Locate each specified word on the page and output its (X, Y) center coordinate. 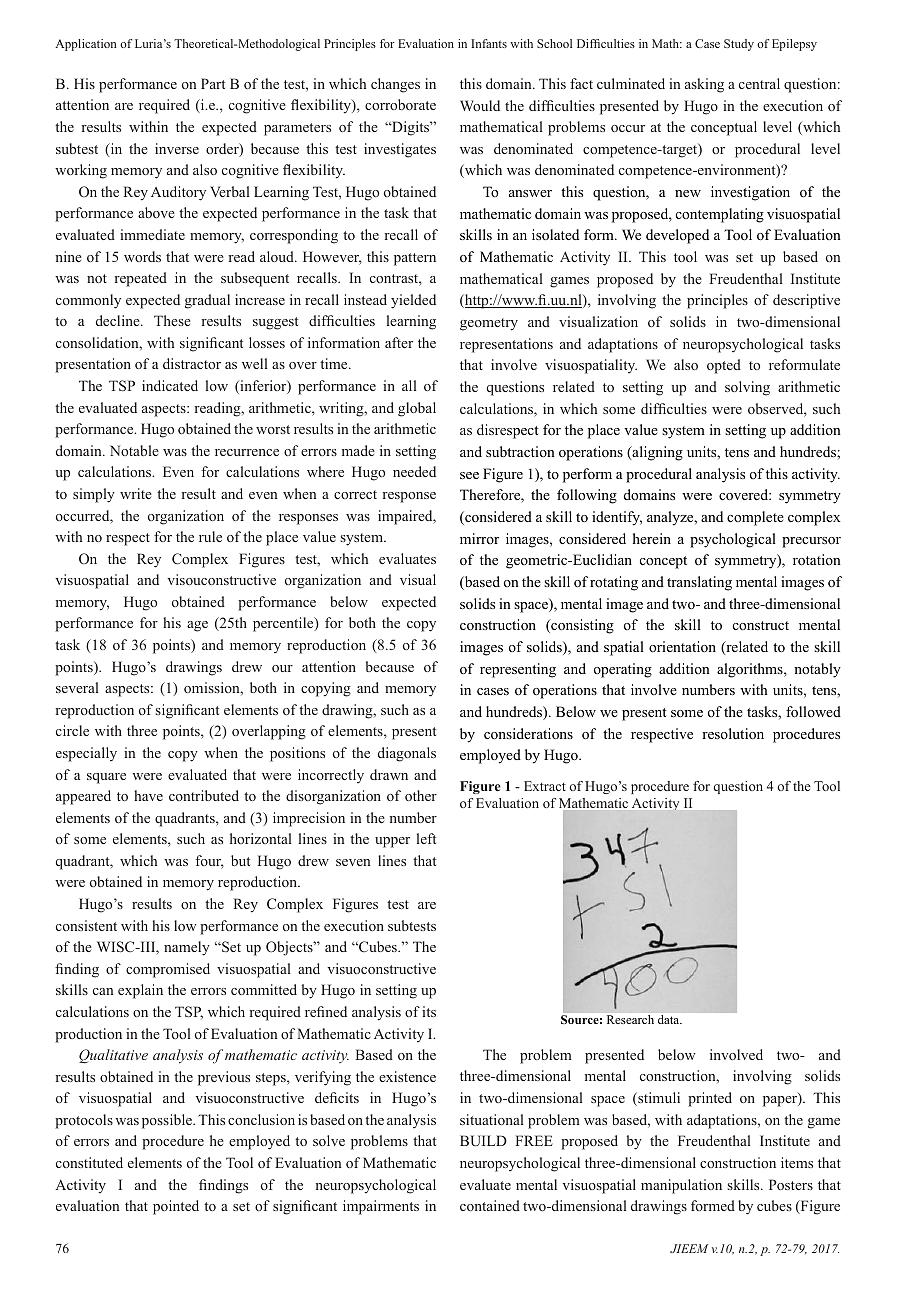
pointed (176, 1207)
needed (414, 471)
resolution (733, 733)
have (148, 795)
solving (747, 388)
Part (213, 83)
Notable (134, 450)
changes (395, 85)
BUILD (483, 1141)
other (421, 795)
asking (704, 85)
